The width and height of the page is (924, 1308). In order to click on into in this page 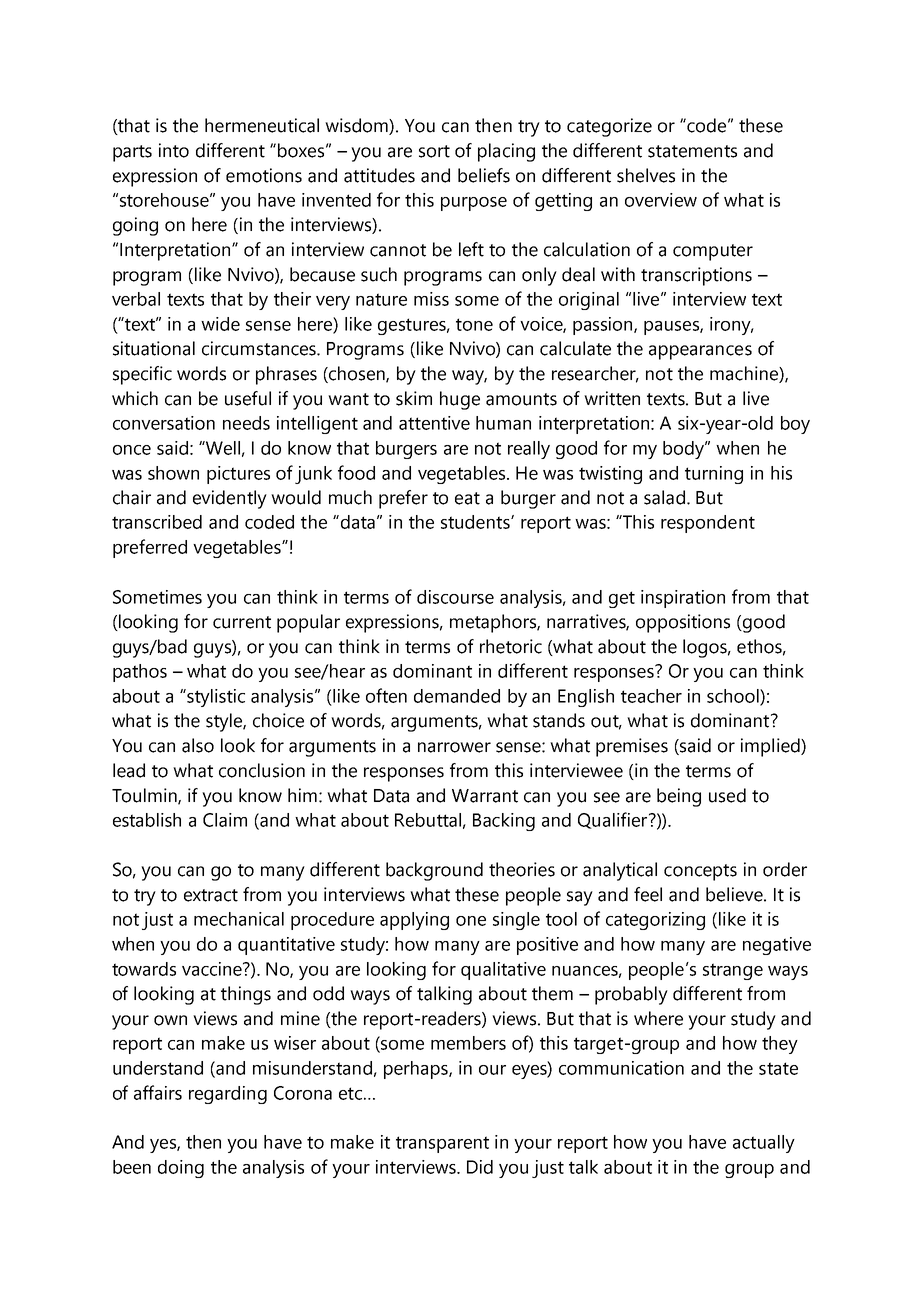, I will do `click(174, 150)`.
